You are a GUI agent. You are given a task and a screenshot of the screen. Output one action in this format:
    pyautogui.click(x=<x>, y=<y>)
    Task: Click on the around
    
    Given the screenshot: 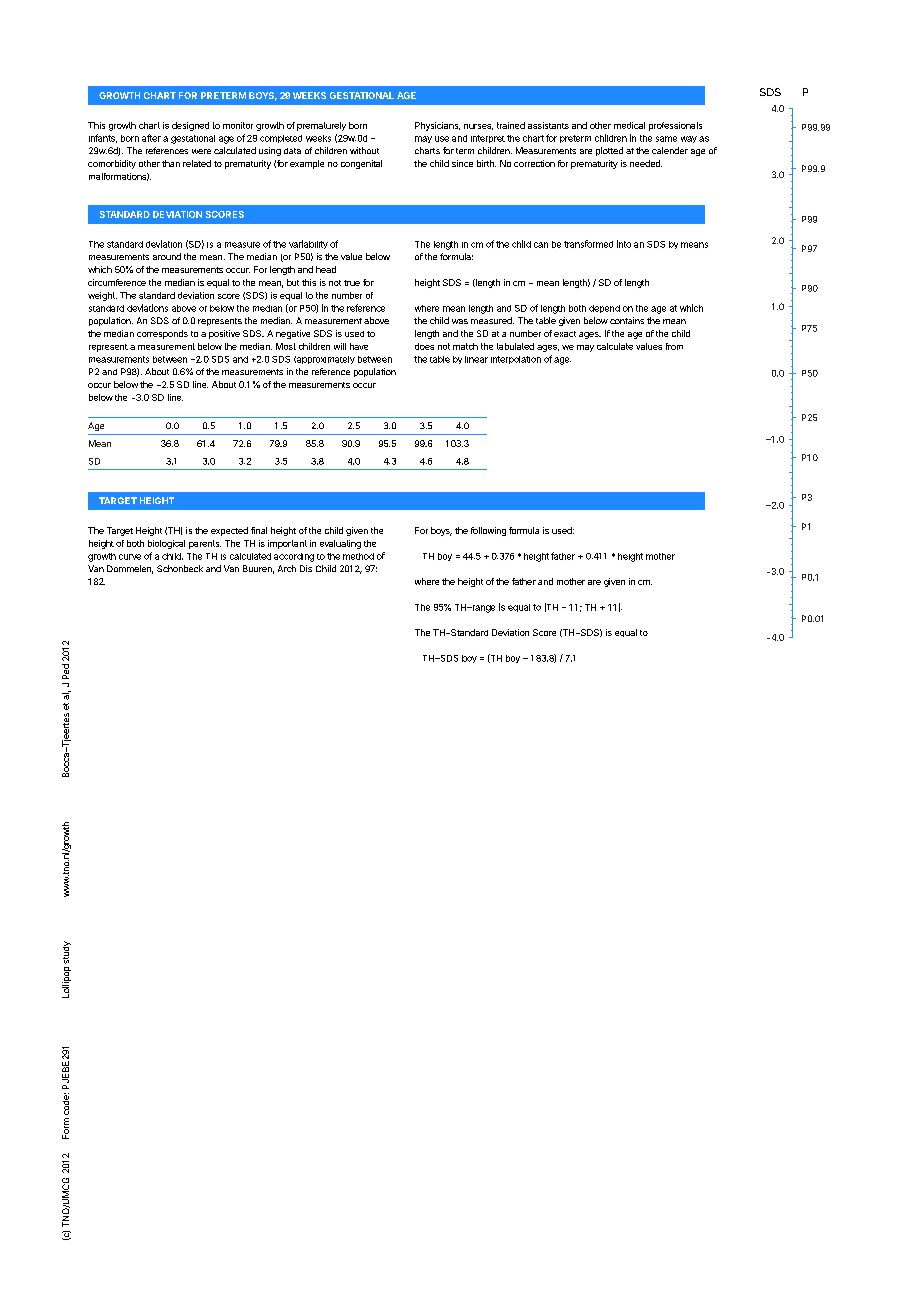 What is the action you would take?
    pyautogui.click(x=167, y=256)
